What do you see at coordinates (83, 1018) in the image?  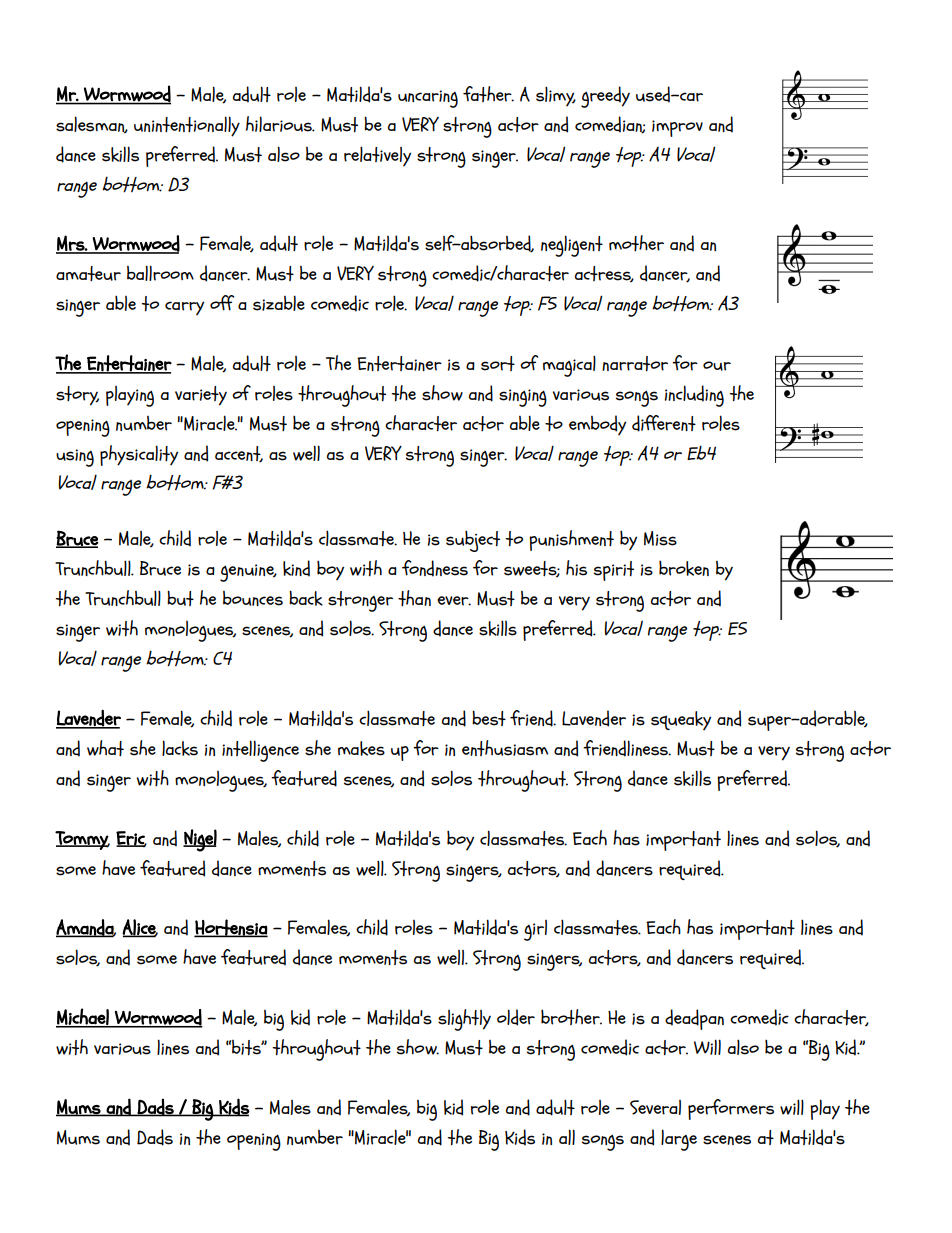 I see `Michael` at bounding box center [83, 1018].
